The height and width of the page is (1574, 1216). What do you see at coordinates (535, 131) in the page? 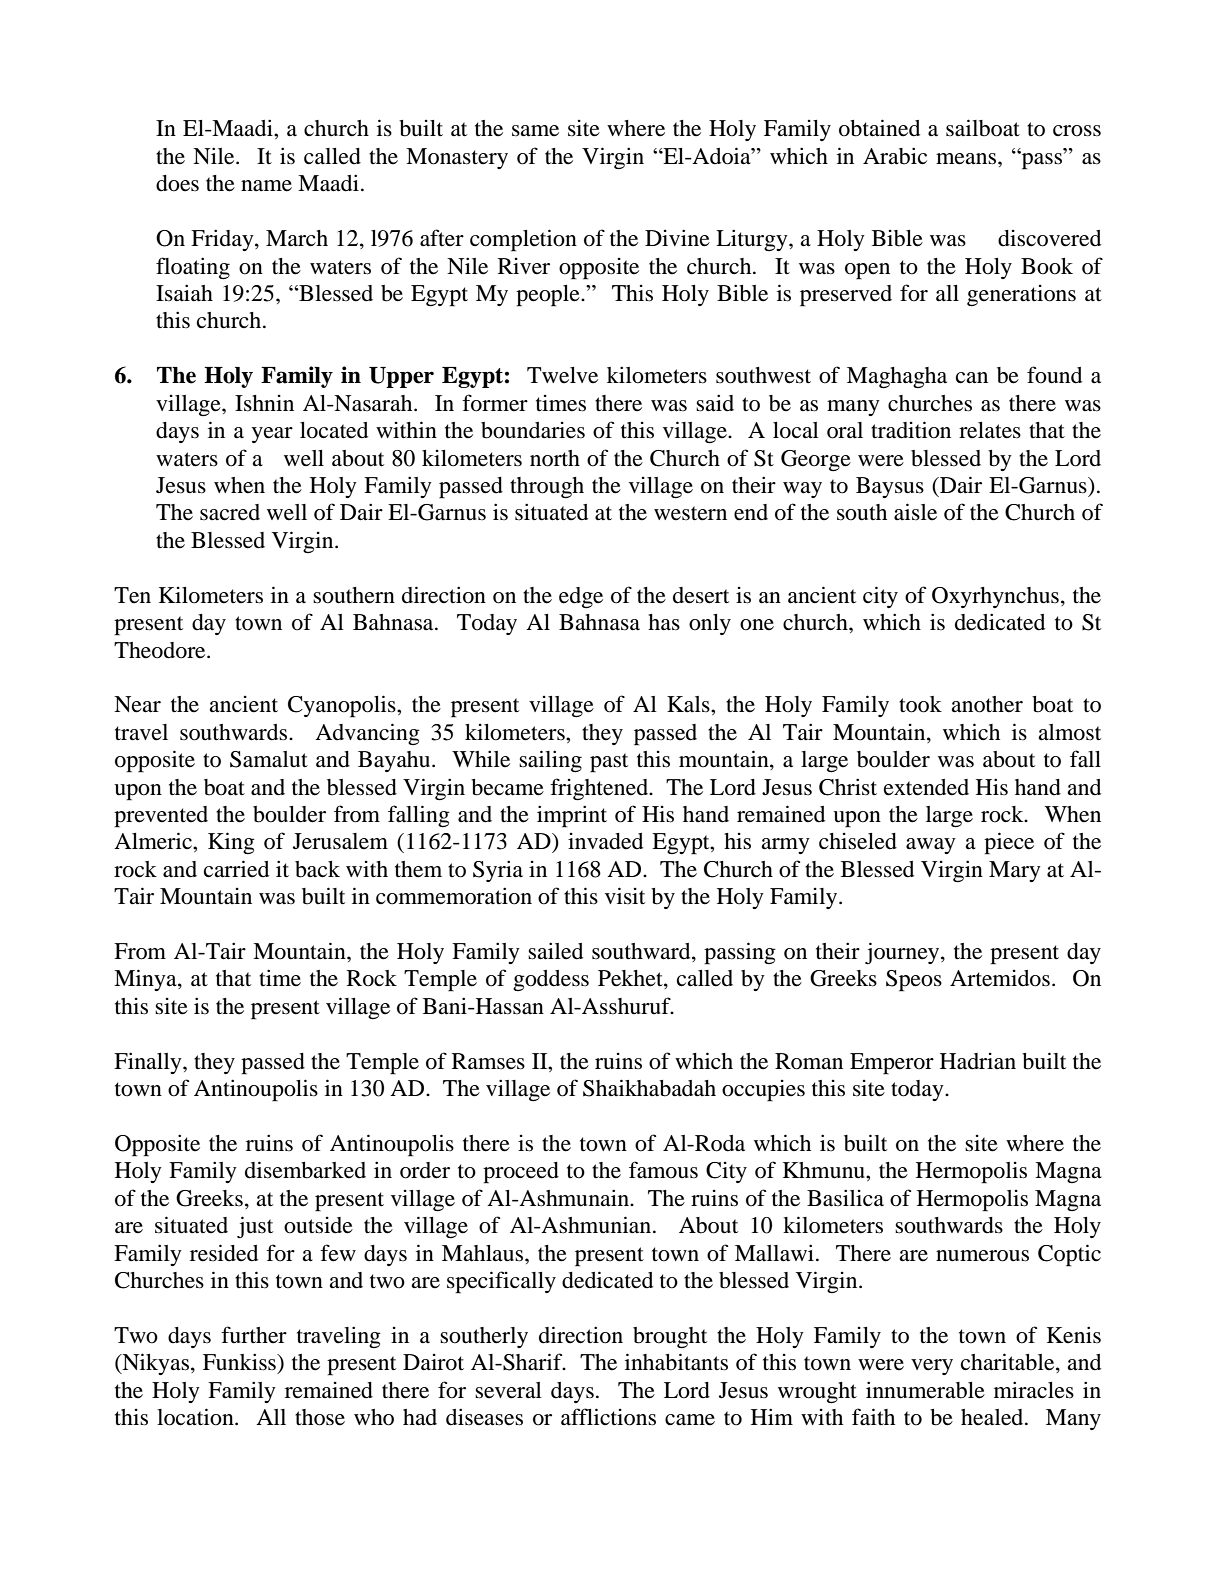
I see `same` at bounding box center [535, 131].
